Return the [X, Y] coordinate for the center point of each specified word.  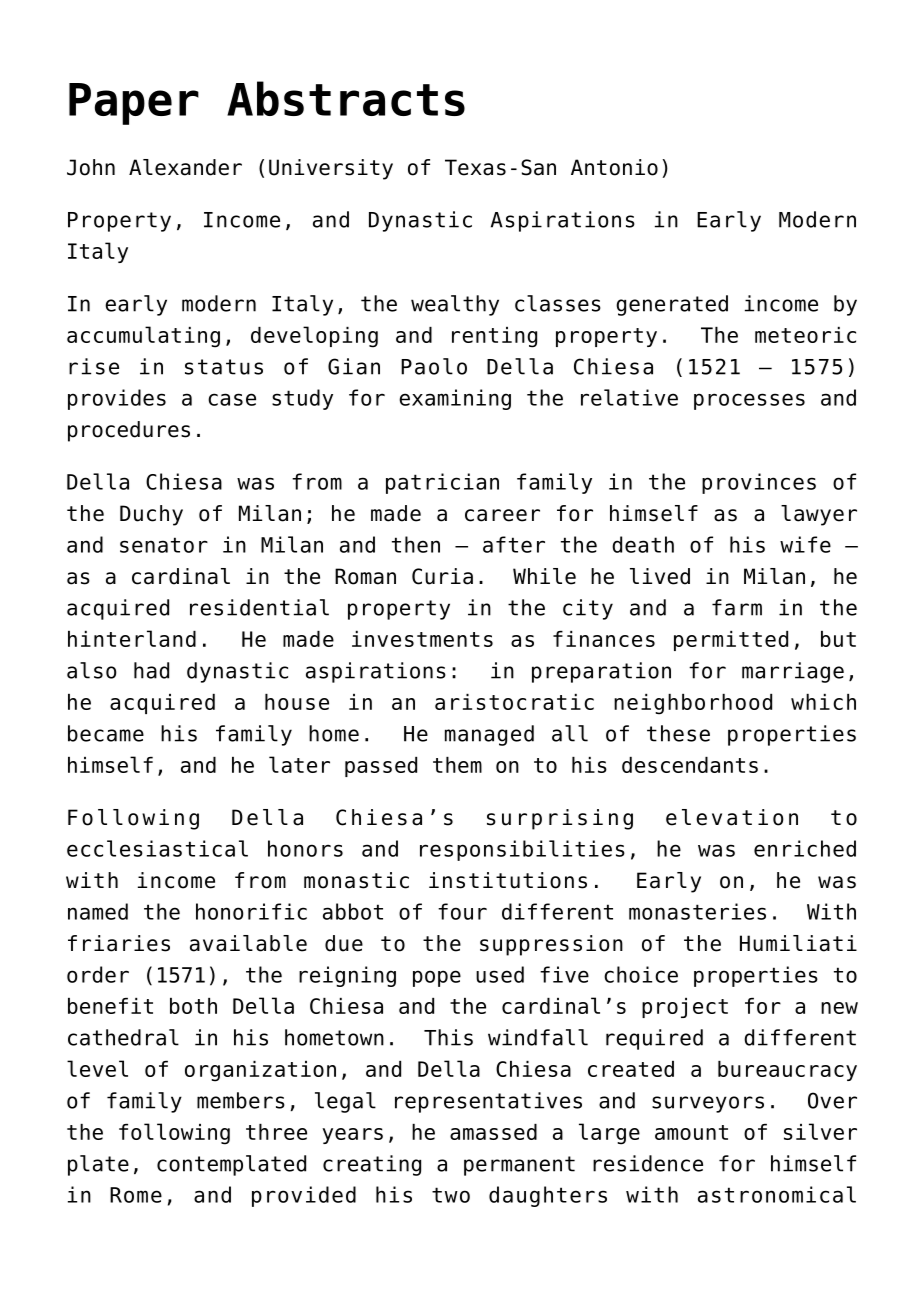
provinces [759, 483]
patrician [442, 483]
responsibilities [522, 850]
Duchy [151, 515]
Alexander [185, 167]
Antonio [614, 167]
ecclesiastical [157, 848]
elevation [732, 817]
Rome [136, 1195]
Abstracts [346, 98]
